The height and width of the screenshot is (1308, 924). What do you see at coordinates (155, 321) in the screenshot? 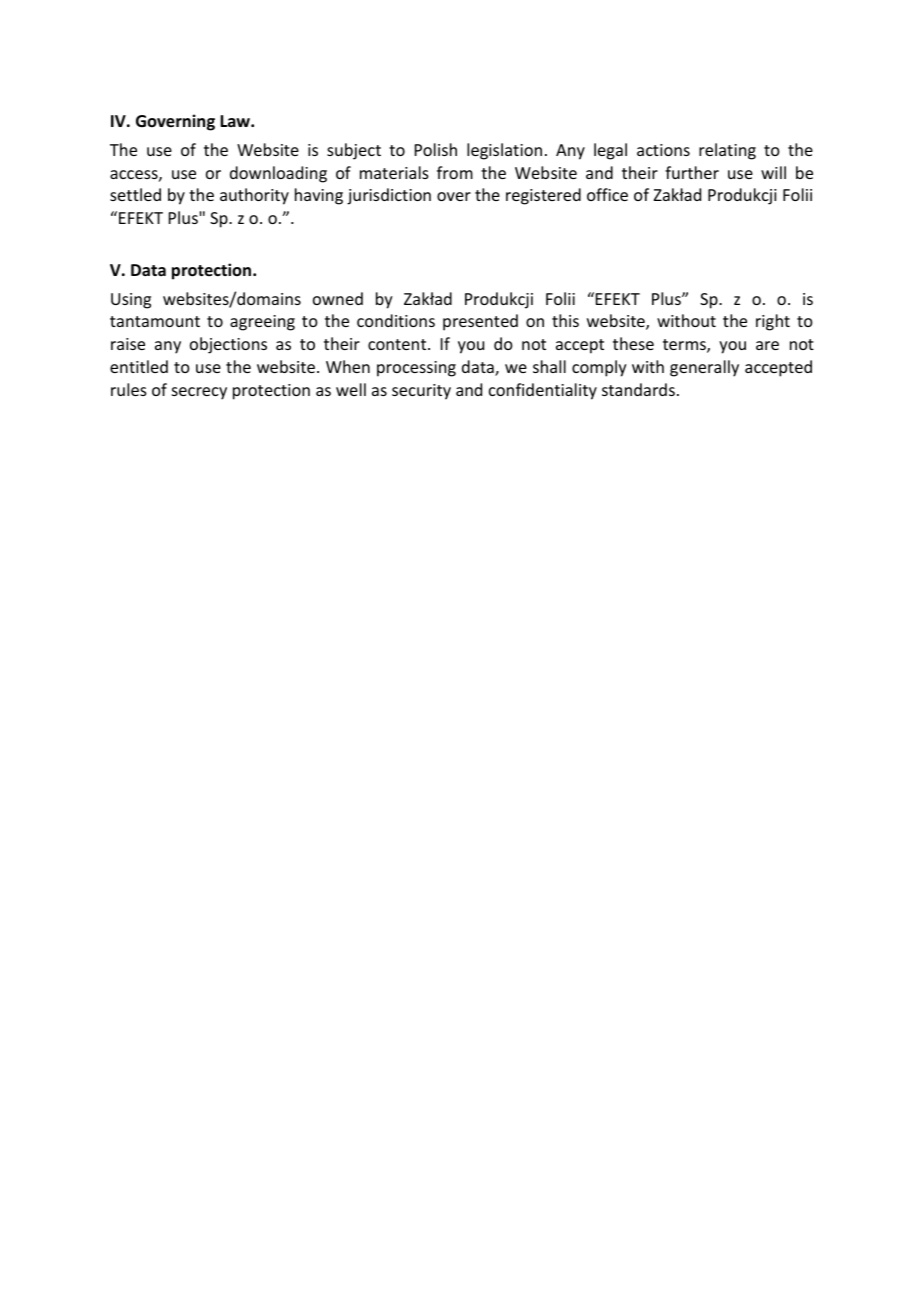
I see `tantamount` at bounding box center [155, 321].
